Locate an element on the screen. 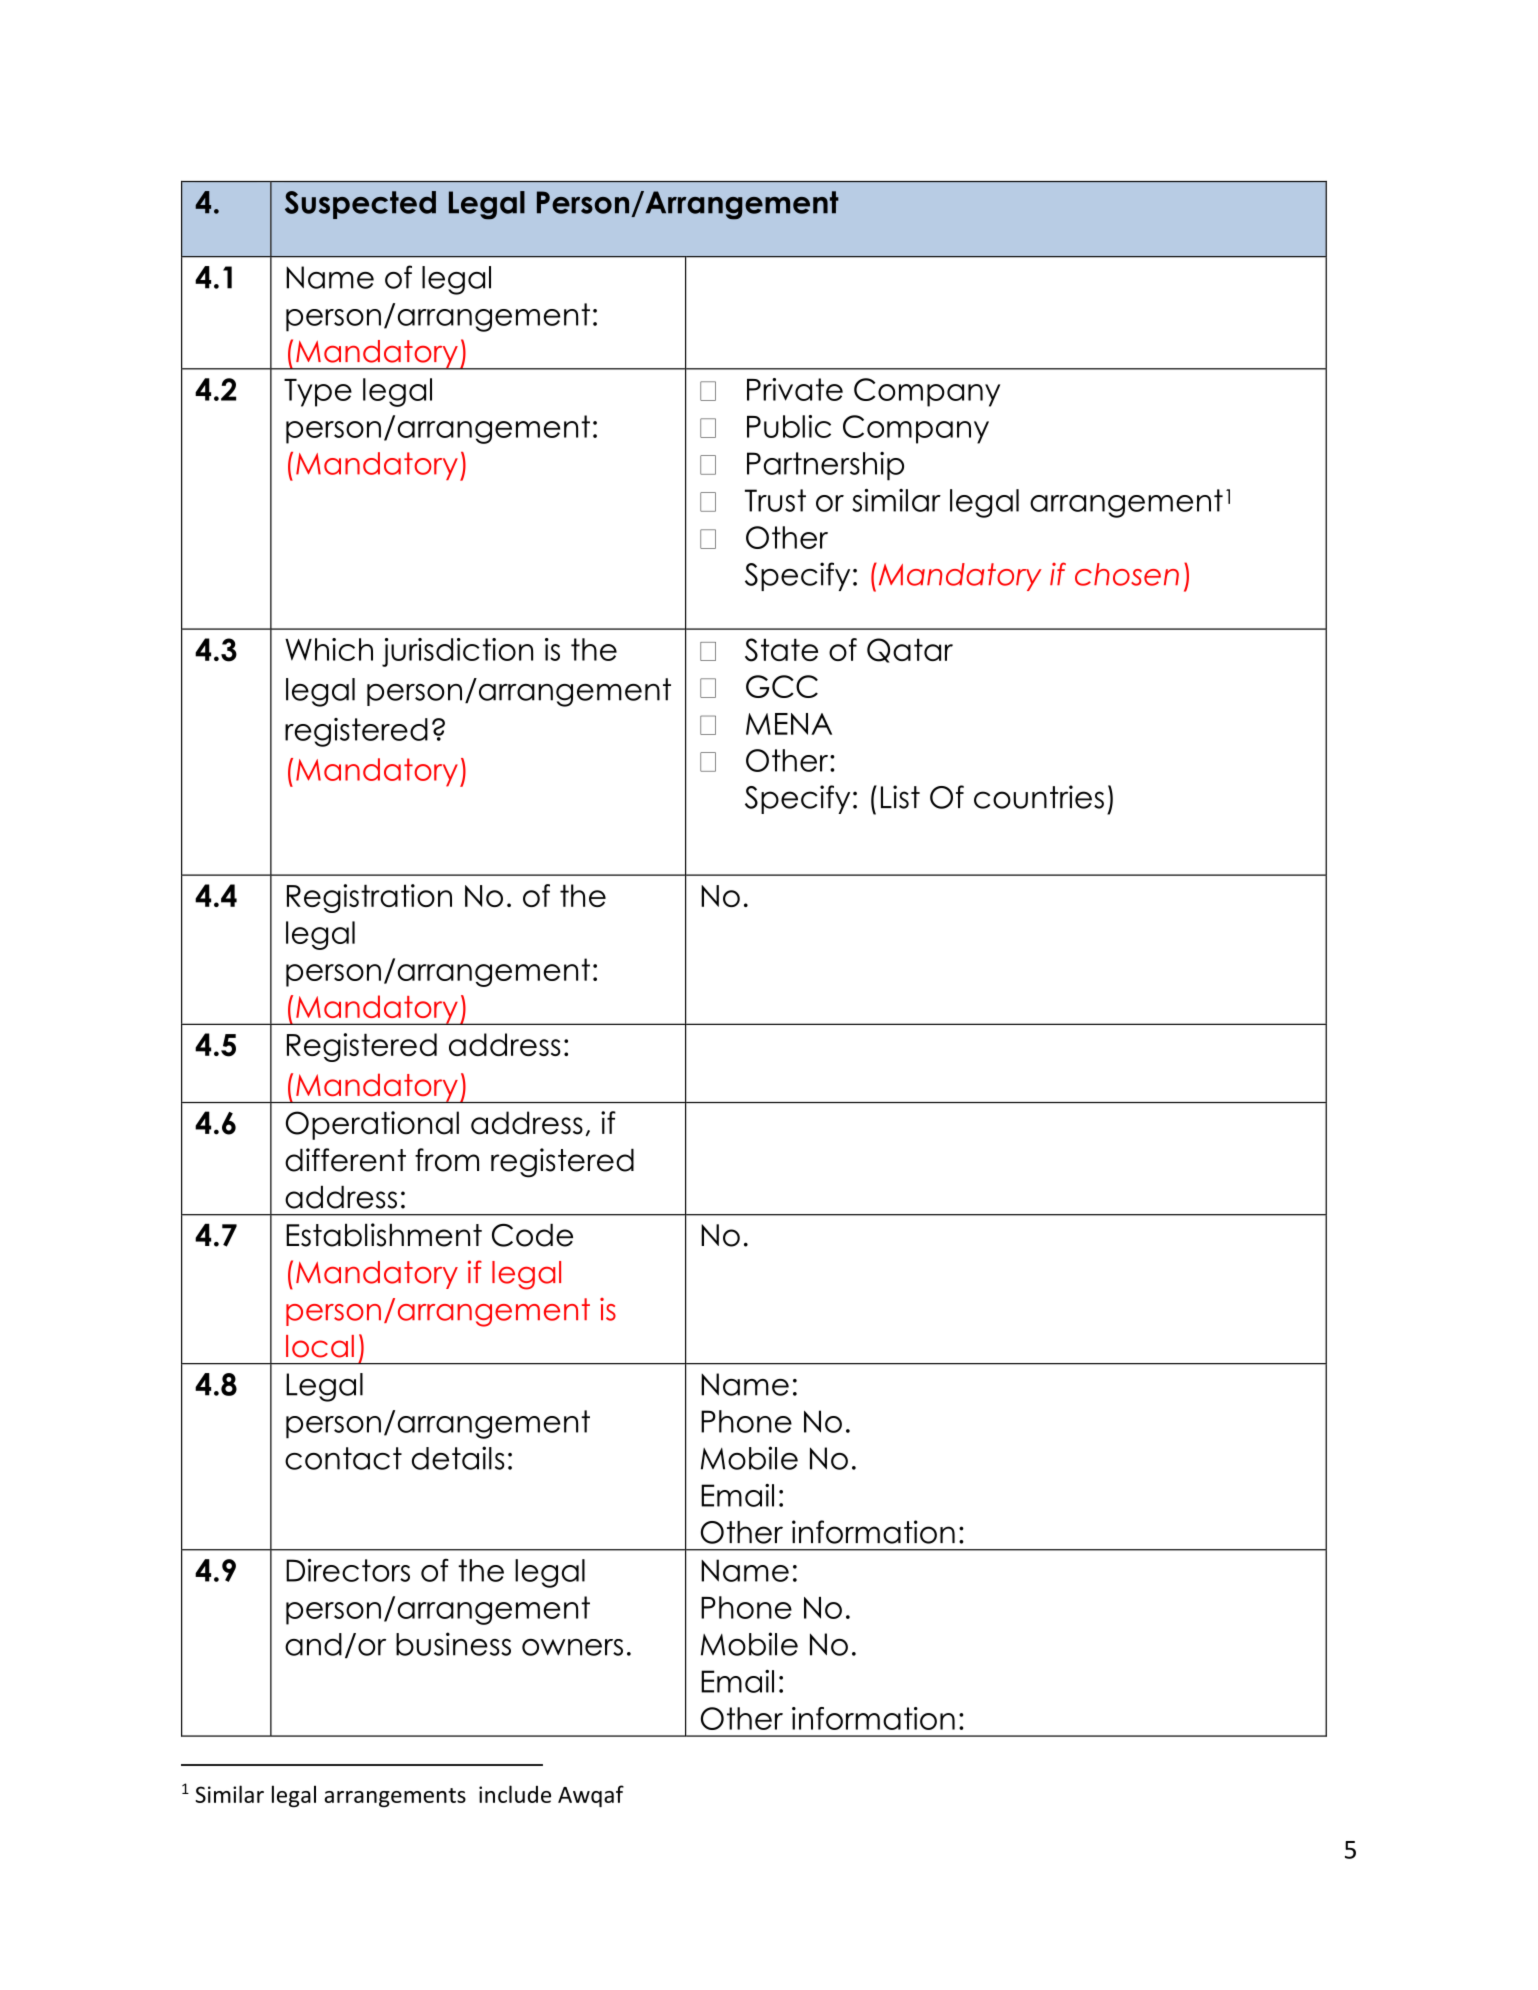 The width and height of the screenshot is (1538, 1990). owners is located at coordinates (572, 1647).
